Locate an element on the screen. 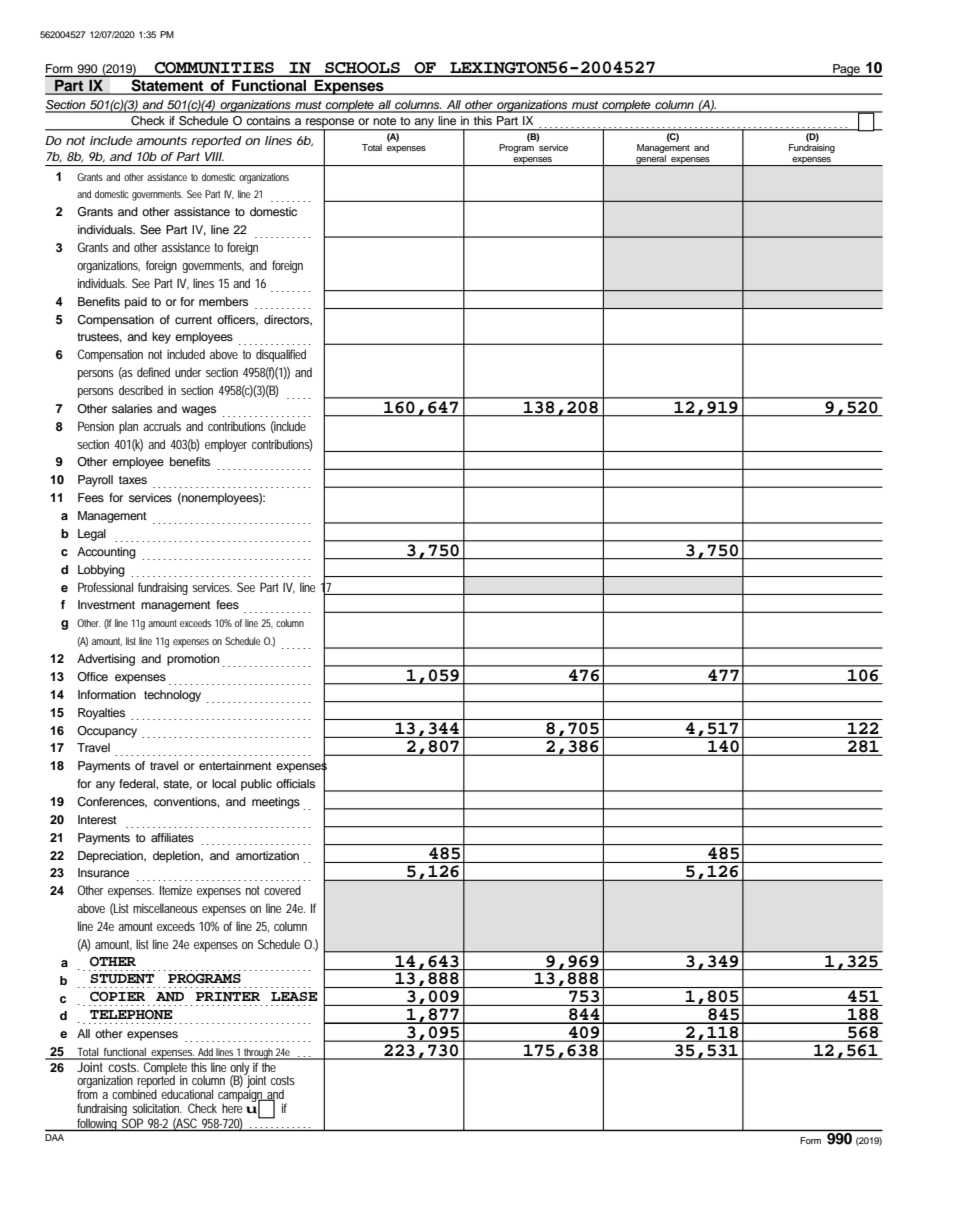 Image resolution: width=966 pixels, height=1232 pixels. LEASE is located at coordinates (294, 996).
